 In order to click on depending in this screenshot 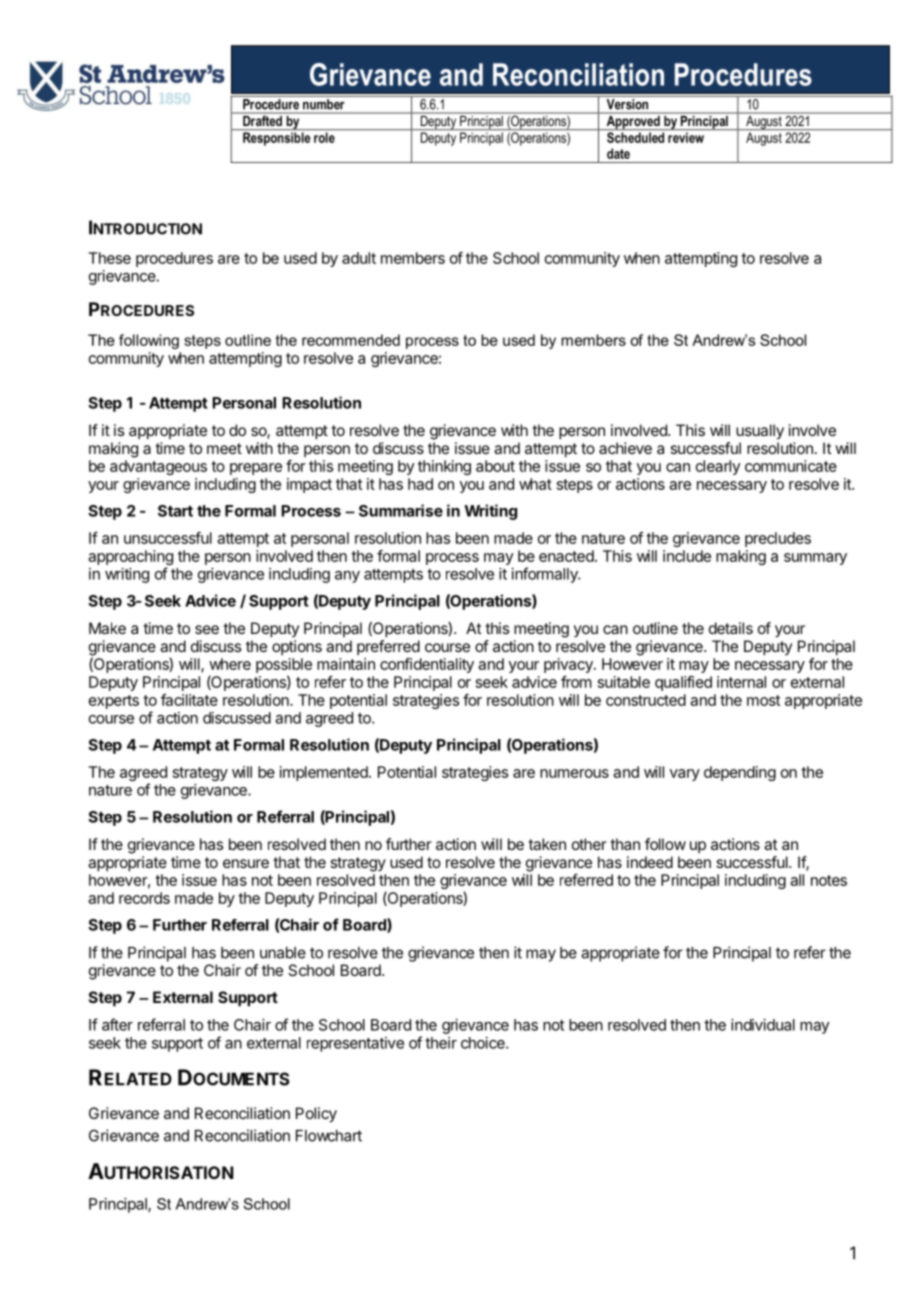, I will do `click(740, 773)`.
